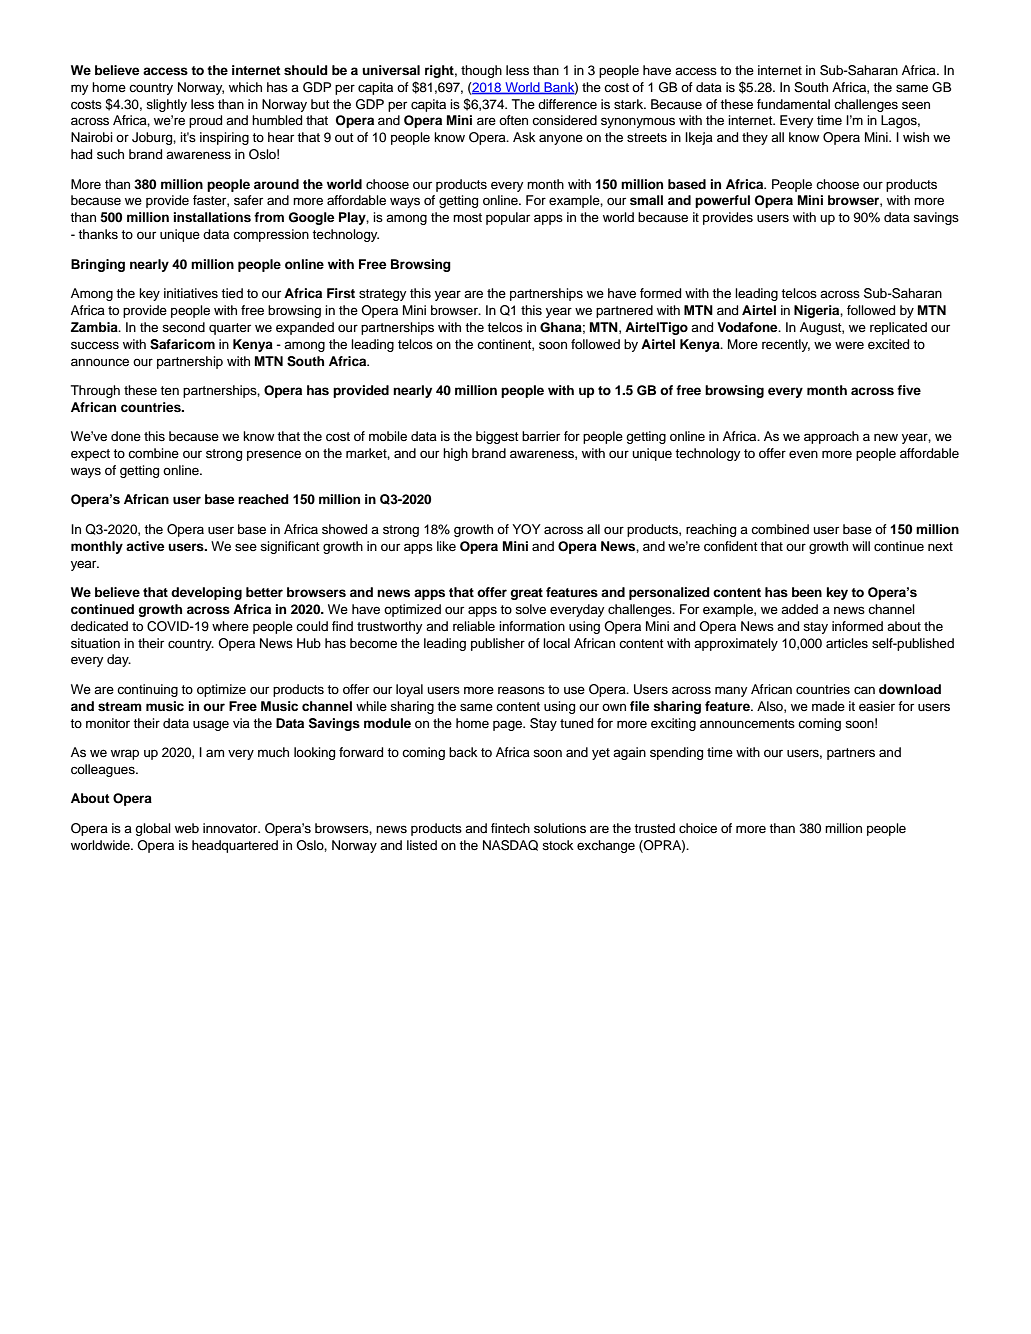  I want to click on though, so click(481, 71).
